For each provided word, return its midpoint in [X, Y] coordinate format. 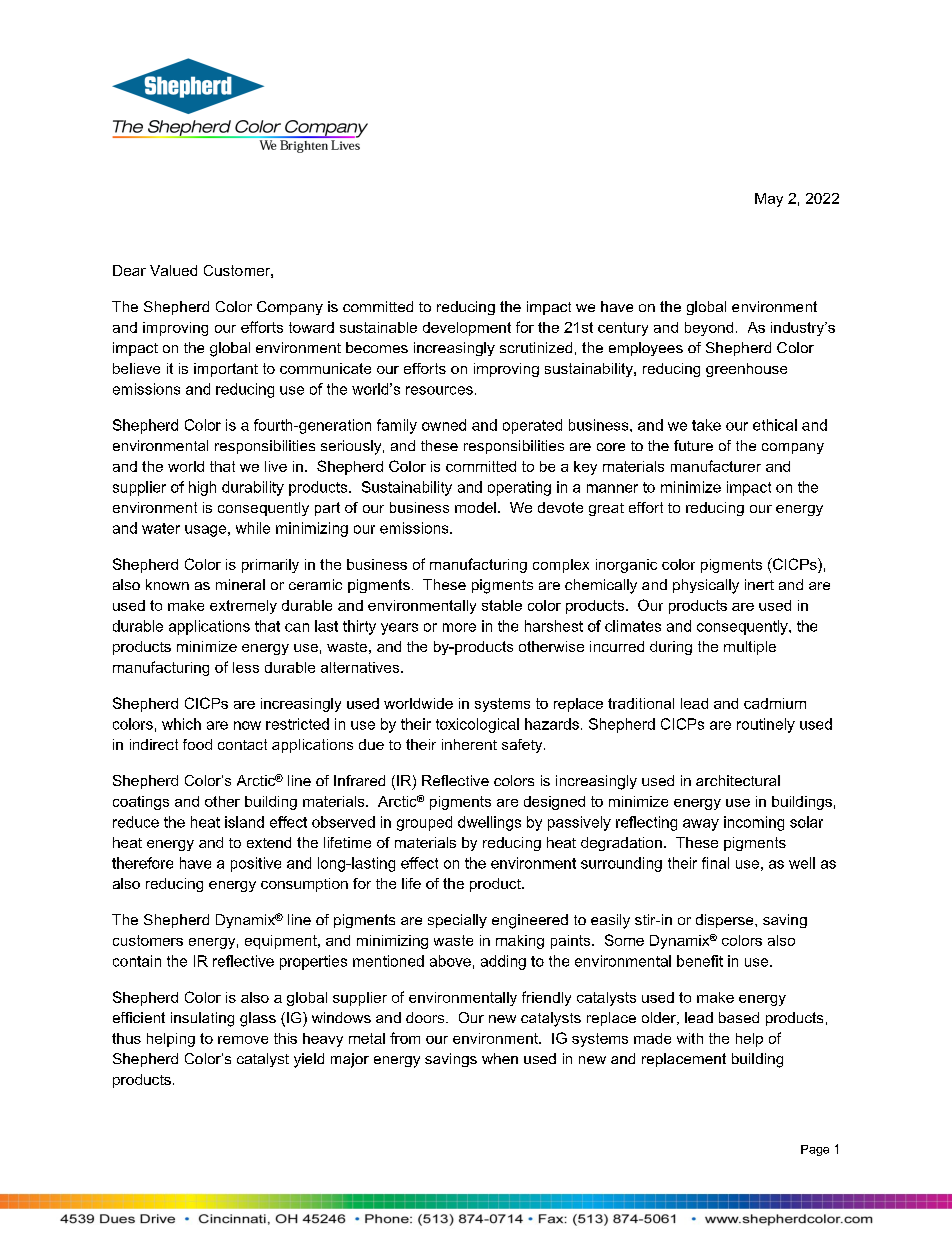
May [769, 200]
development [467, 329]
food [197, 744]
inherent [469, 744]
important [226, 370]
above [450, 961]
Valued [173, 270]
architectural [738, 780]
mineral [240, 584]
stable [502, 605]
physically [706, 586]
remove [243, 1040]
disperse [726, 921]
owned [444, 425]
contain [137, 961]
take [706, 425]
